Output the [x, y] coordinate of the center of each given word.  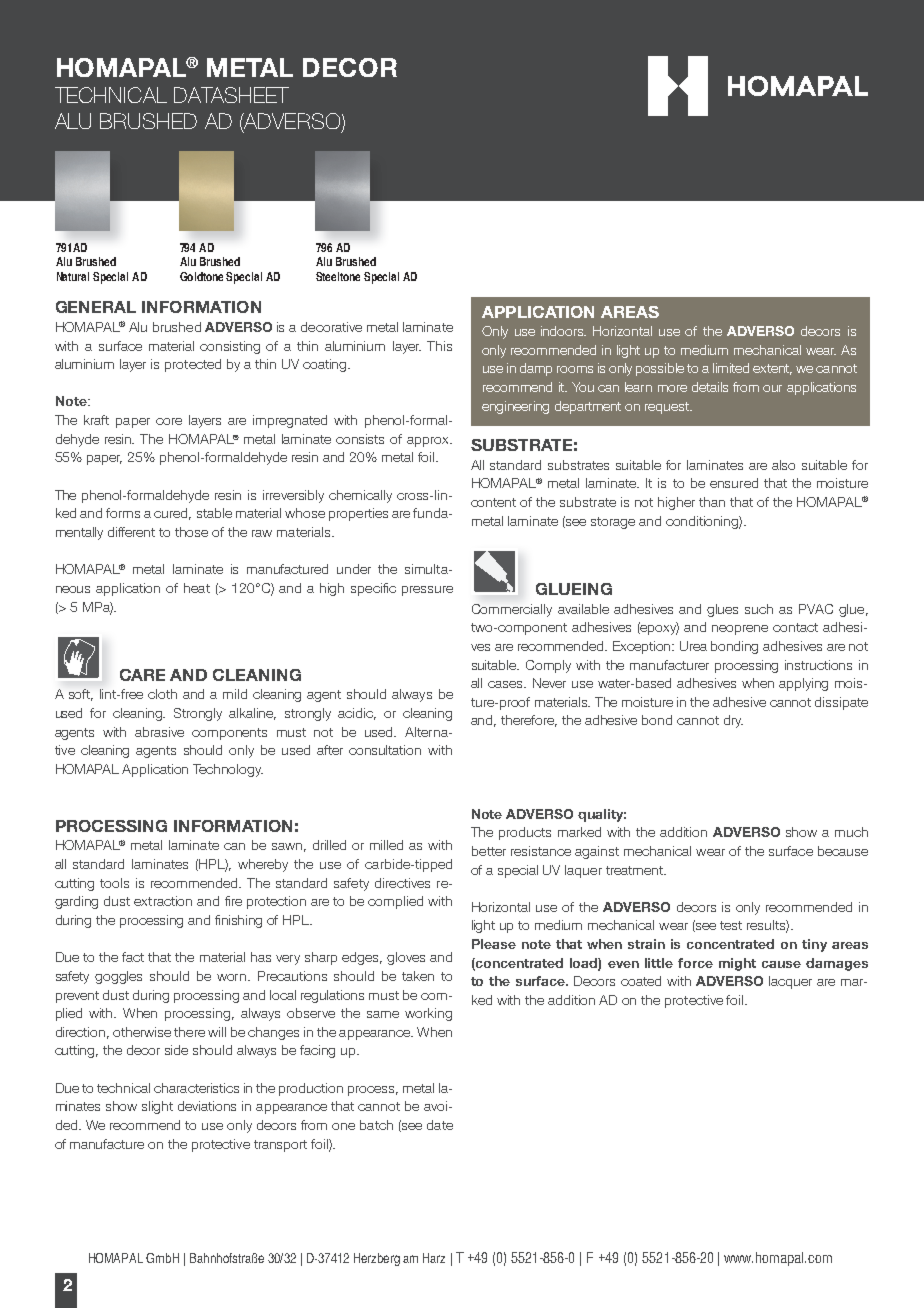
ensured [734, 483]
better [489, 851]
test [731, 925]
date [440, 1125]
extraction [163, 901]
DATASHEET [231, 95]
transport [280, 1146]
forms [123, 513]
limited [731, 368]
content [493, 502]
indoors [563, 331]
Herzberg [377, 1259]
